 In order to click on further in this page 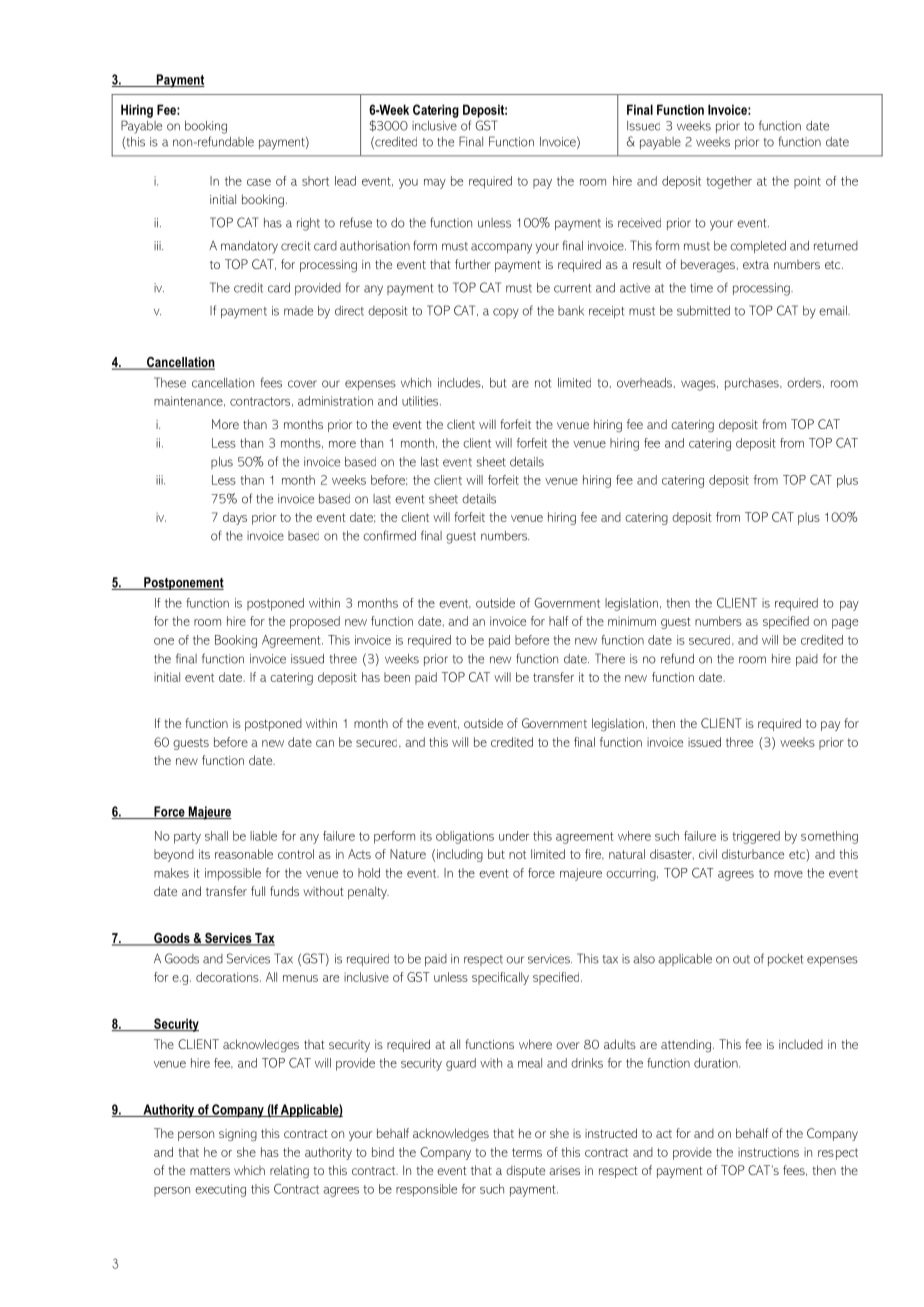, I will do `click(473, 264)`.
